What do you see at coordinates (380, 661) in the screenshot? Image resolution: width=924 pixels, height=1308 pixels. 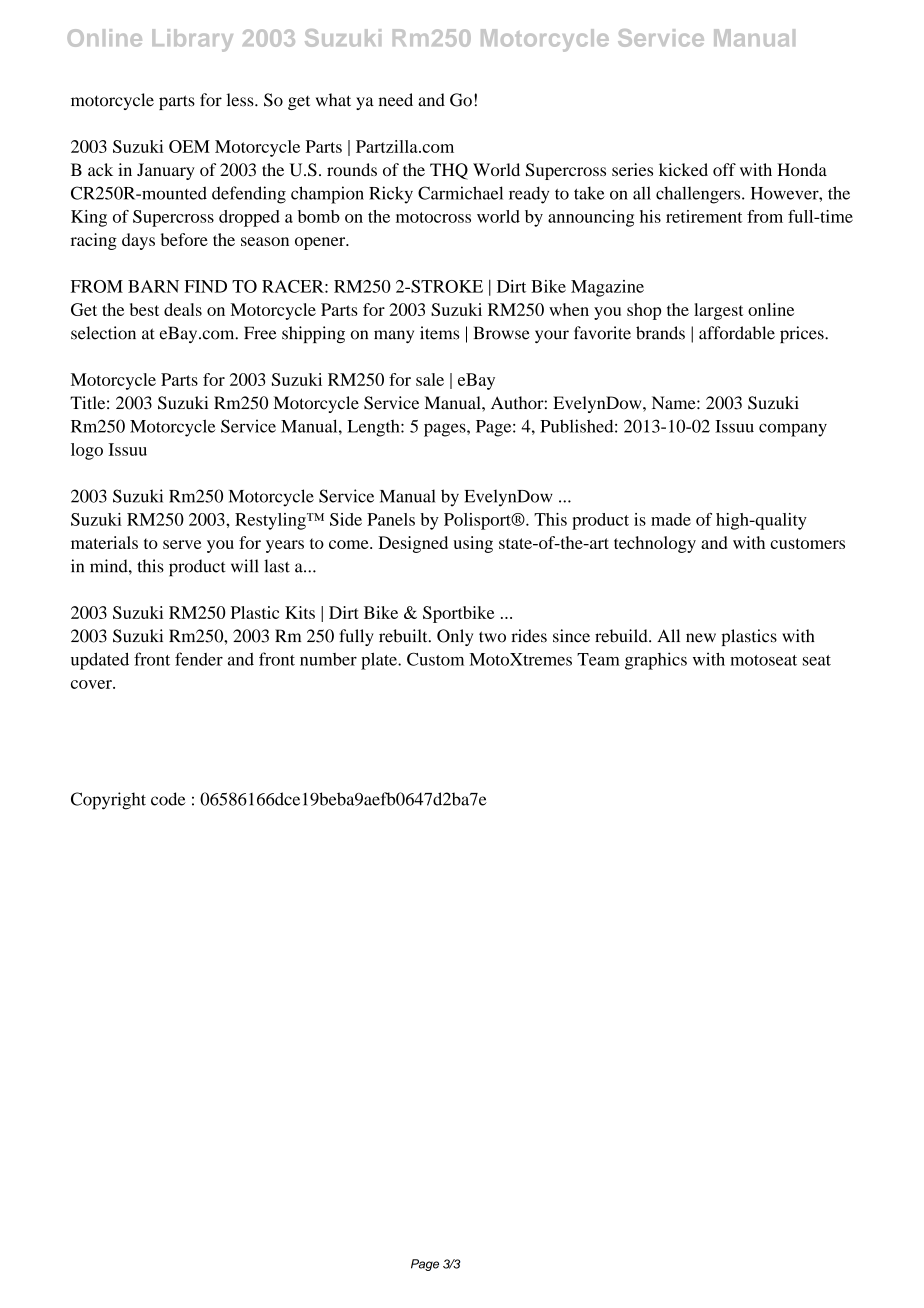 I see `plate` at bounding box center [380, 661].
